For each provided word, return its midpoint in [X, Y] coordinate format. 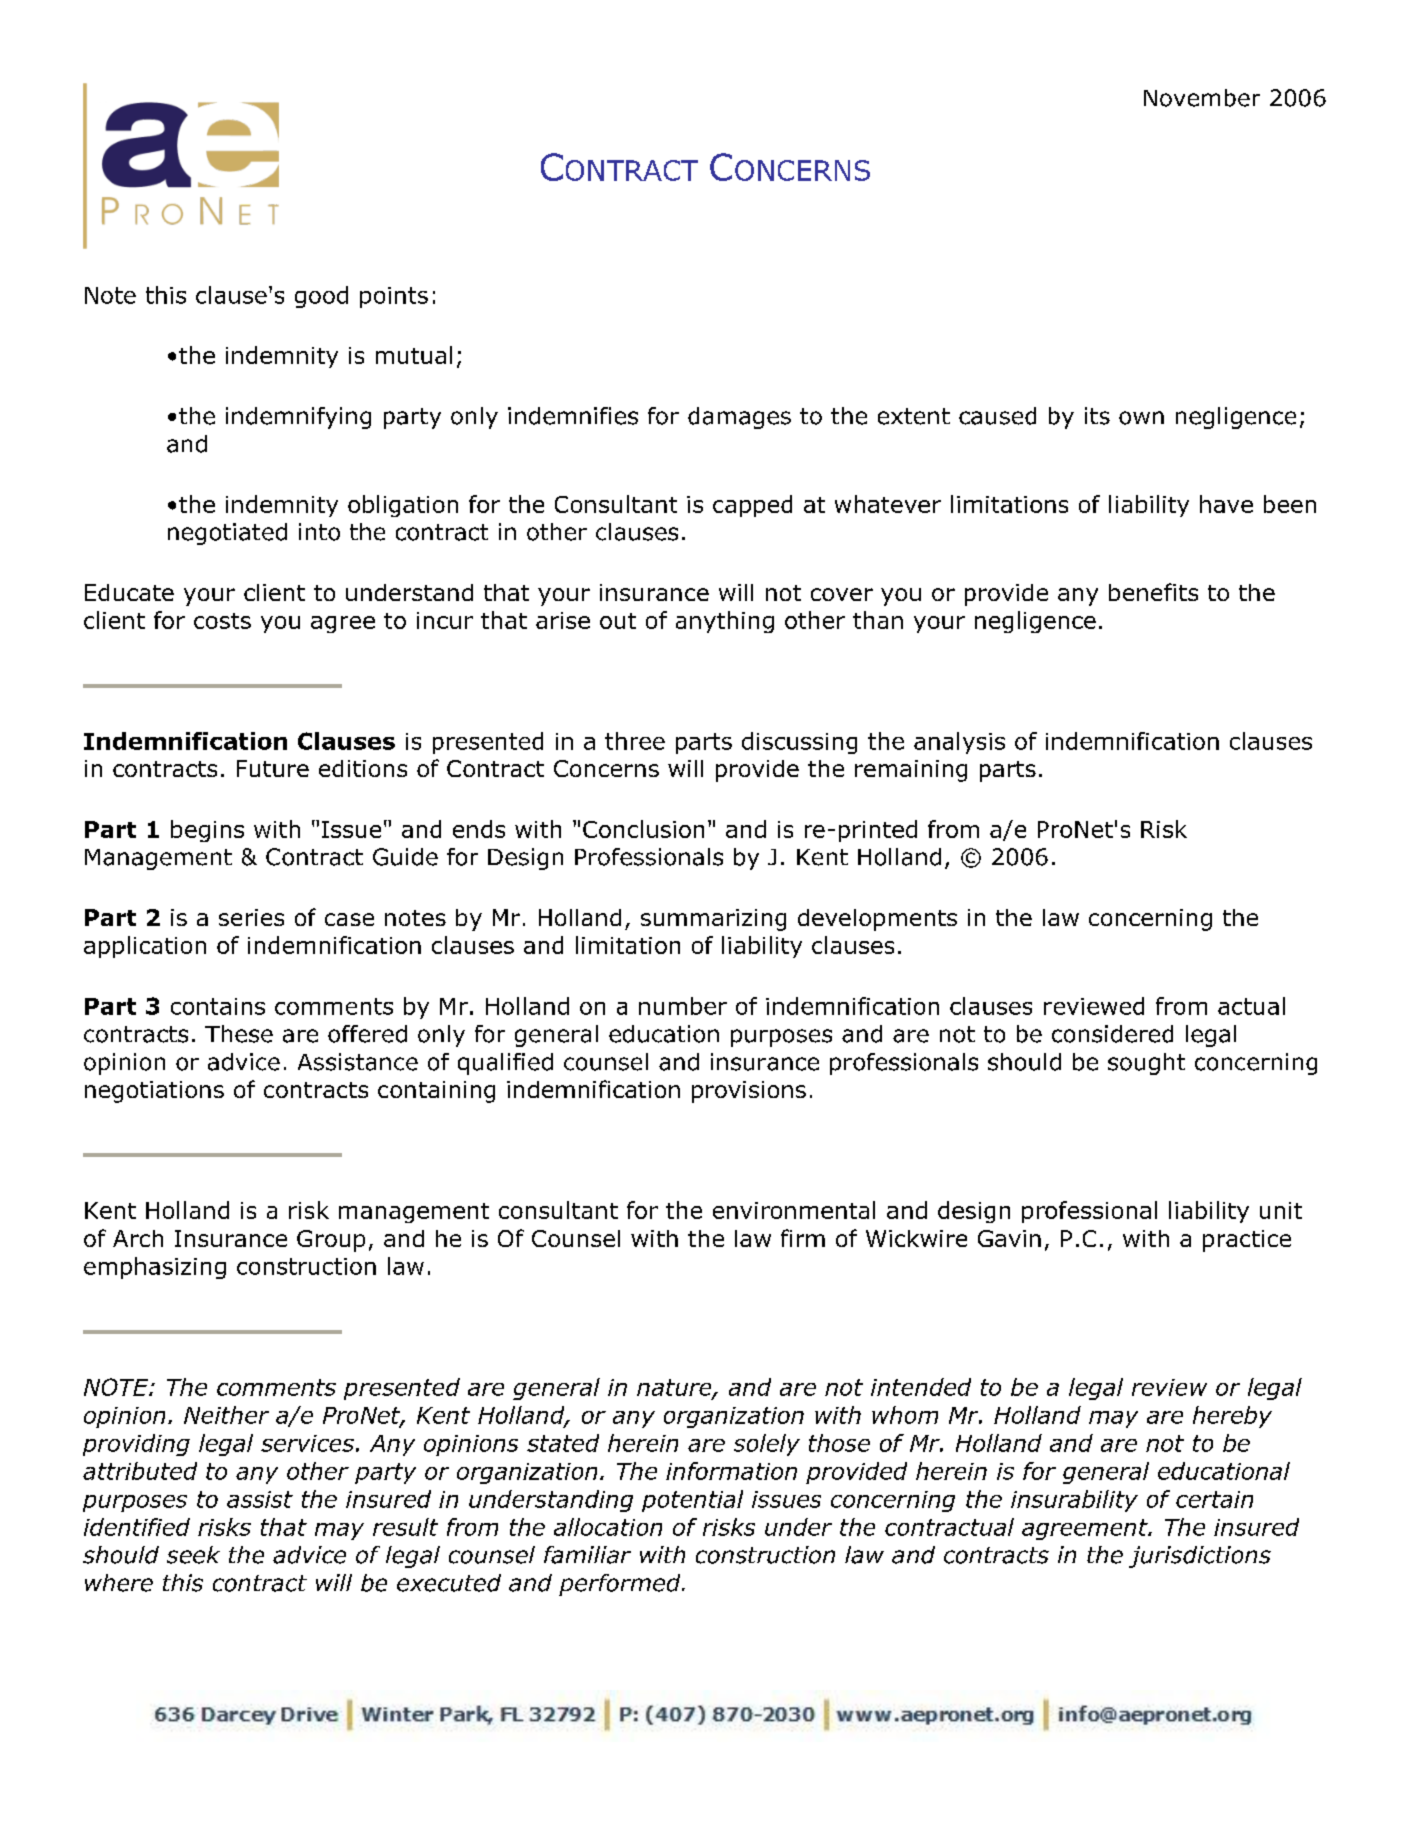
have [1226, 504]
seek [193, 1555]
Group [331, 1241]
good [321, 297]
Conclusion [643, 829]
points [394, 297]
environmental [794, 1210]
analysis [959, 743]
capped [752, 506]
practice [1247, 1241]
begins [207, 831]
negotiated [227, 534]
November [1202, 98]
